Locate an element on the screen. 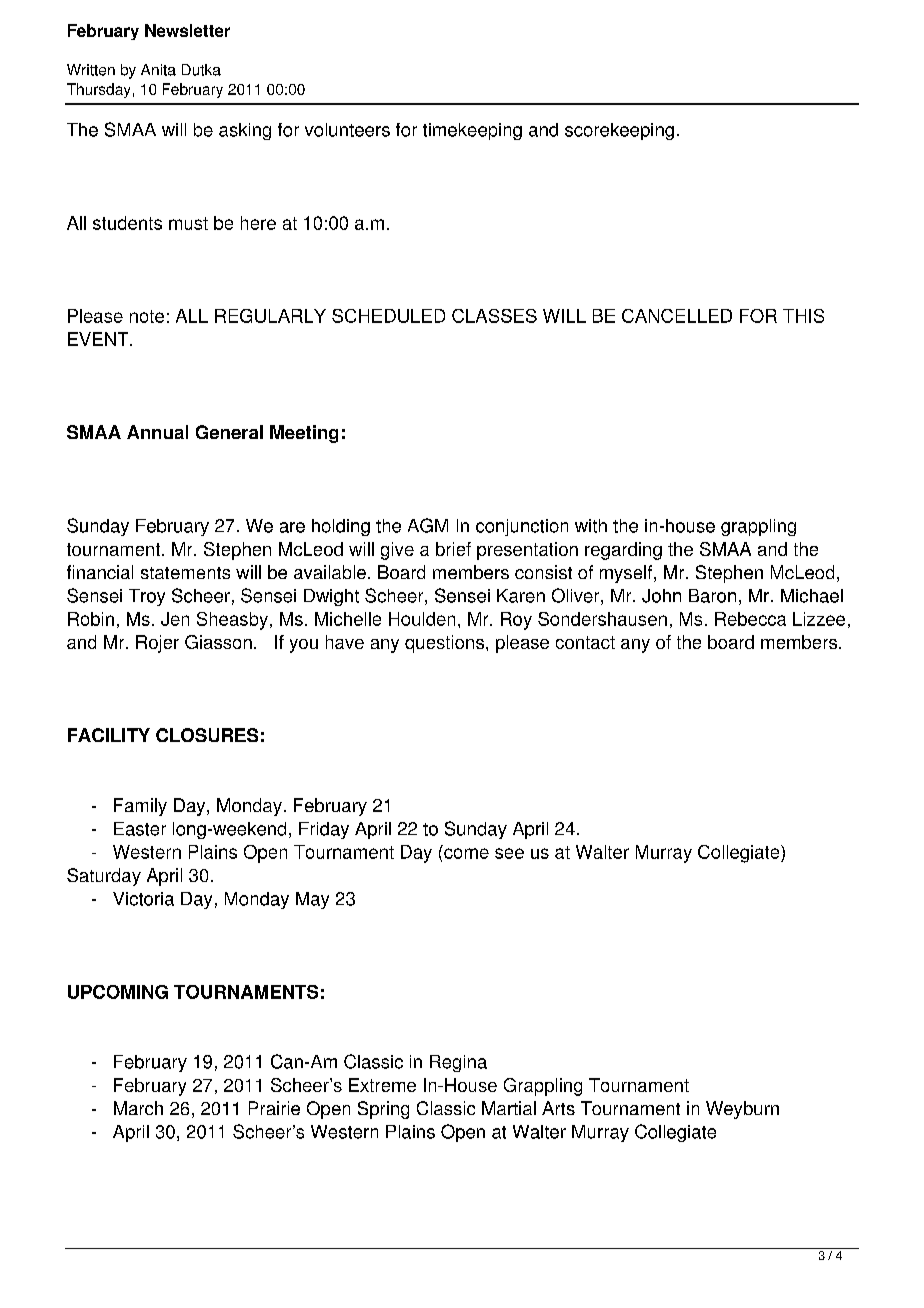  timekeeping is located at coordinates (472, 131).
